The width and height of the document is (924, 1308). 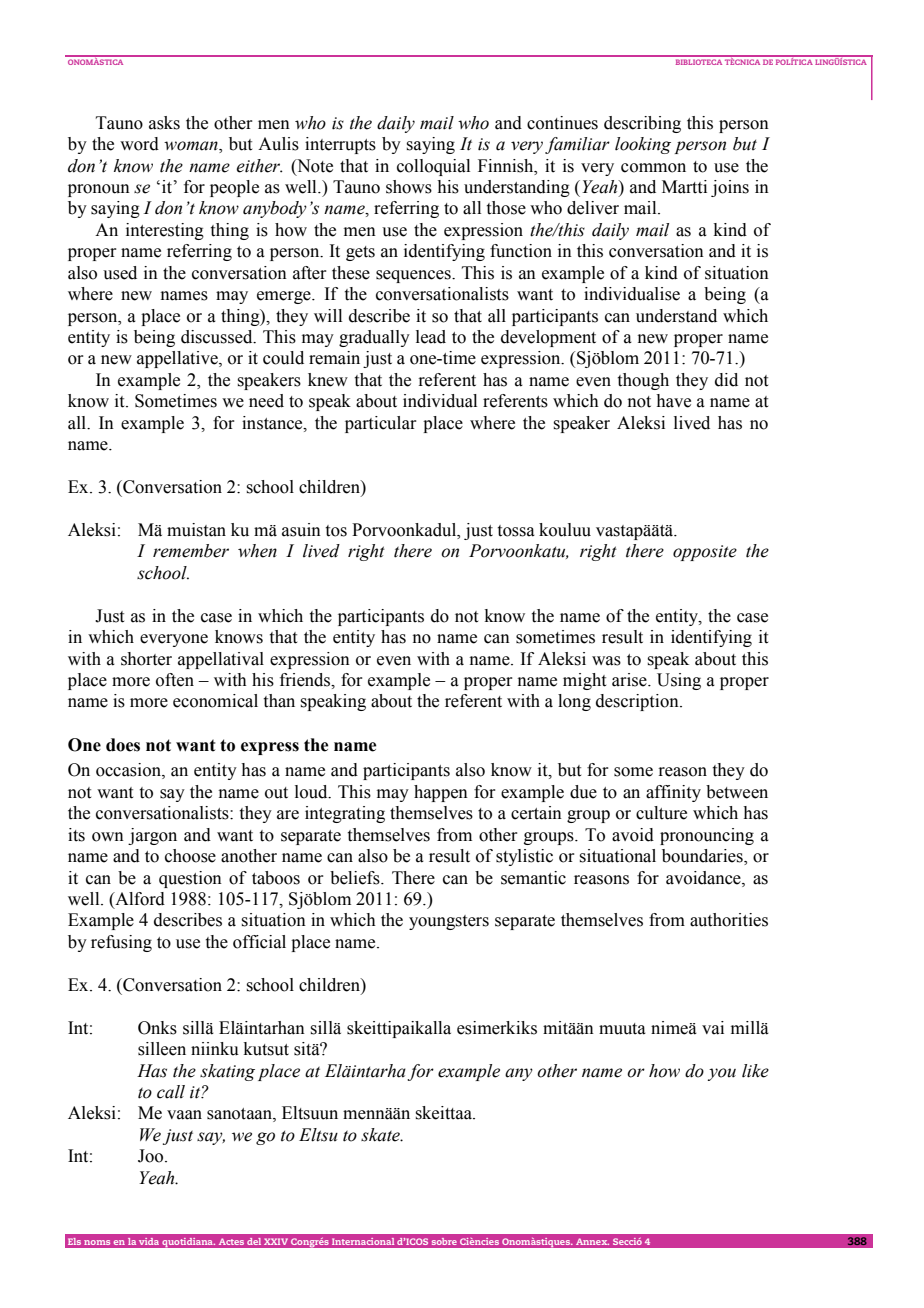 I want to click on youngsters, so click(x=449, y=922).
